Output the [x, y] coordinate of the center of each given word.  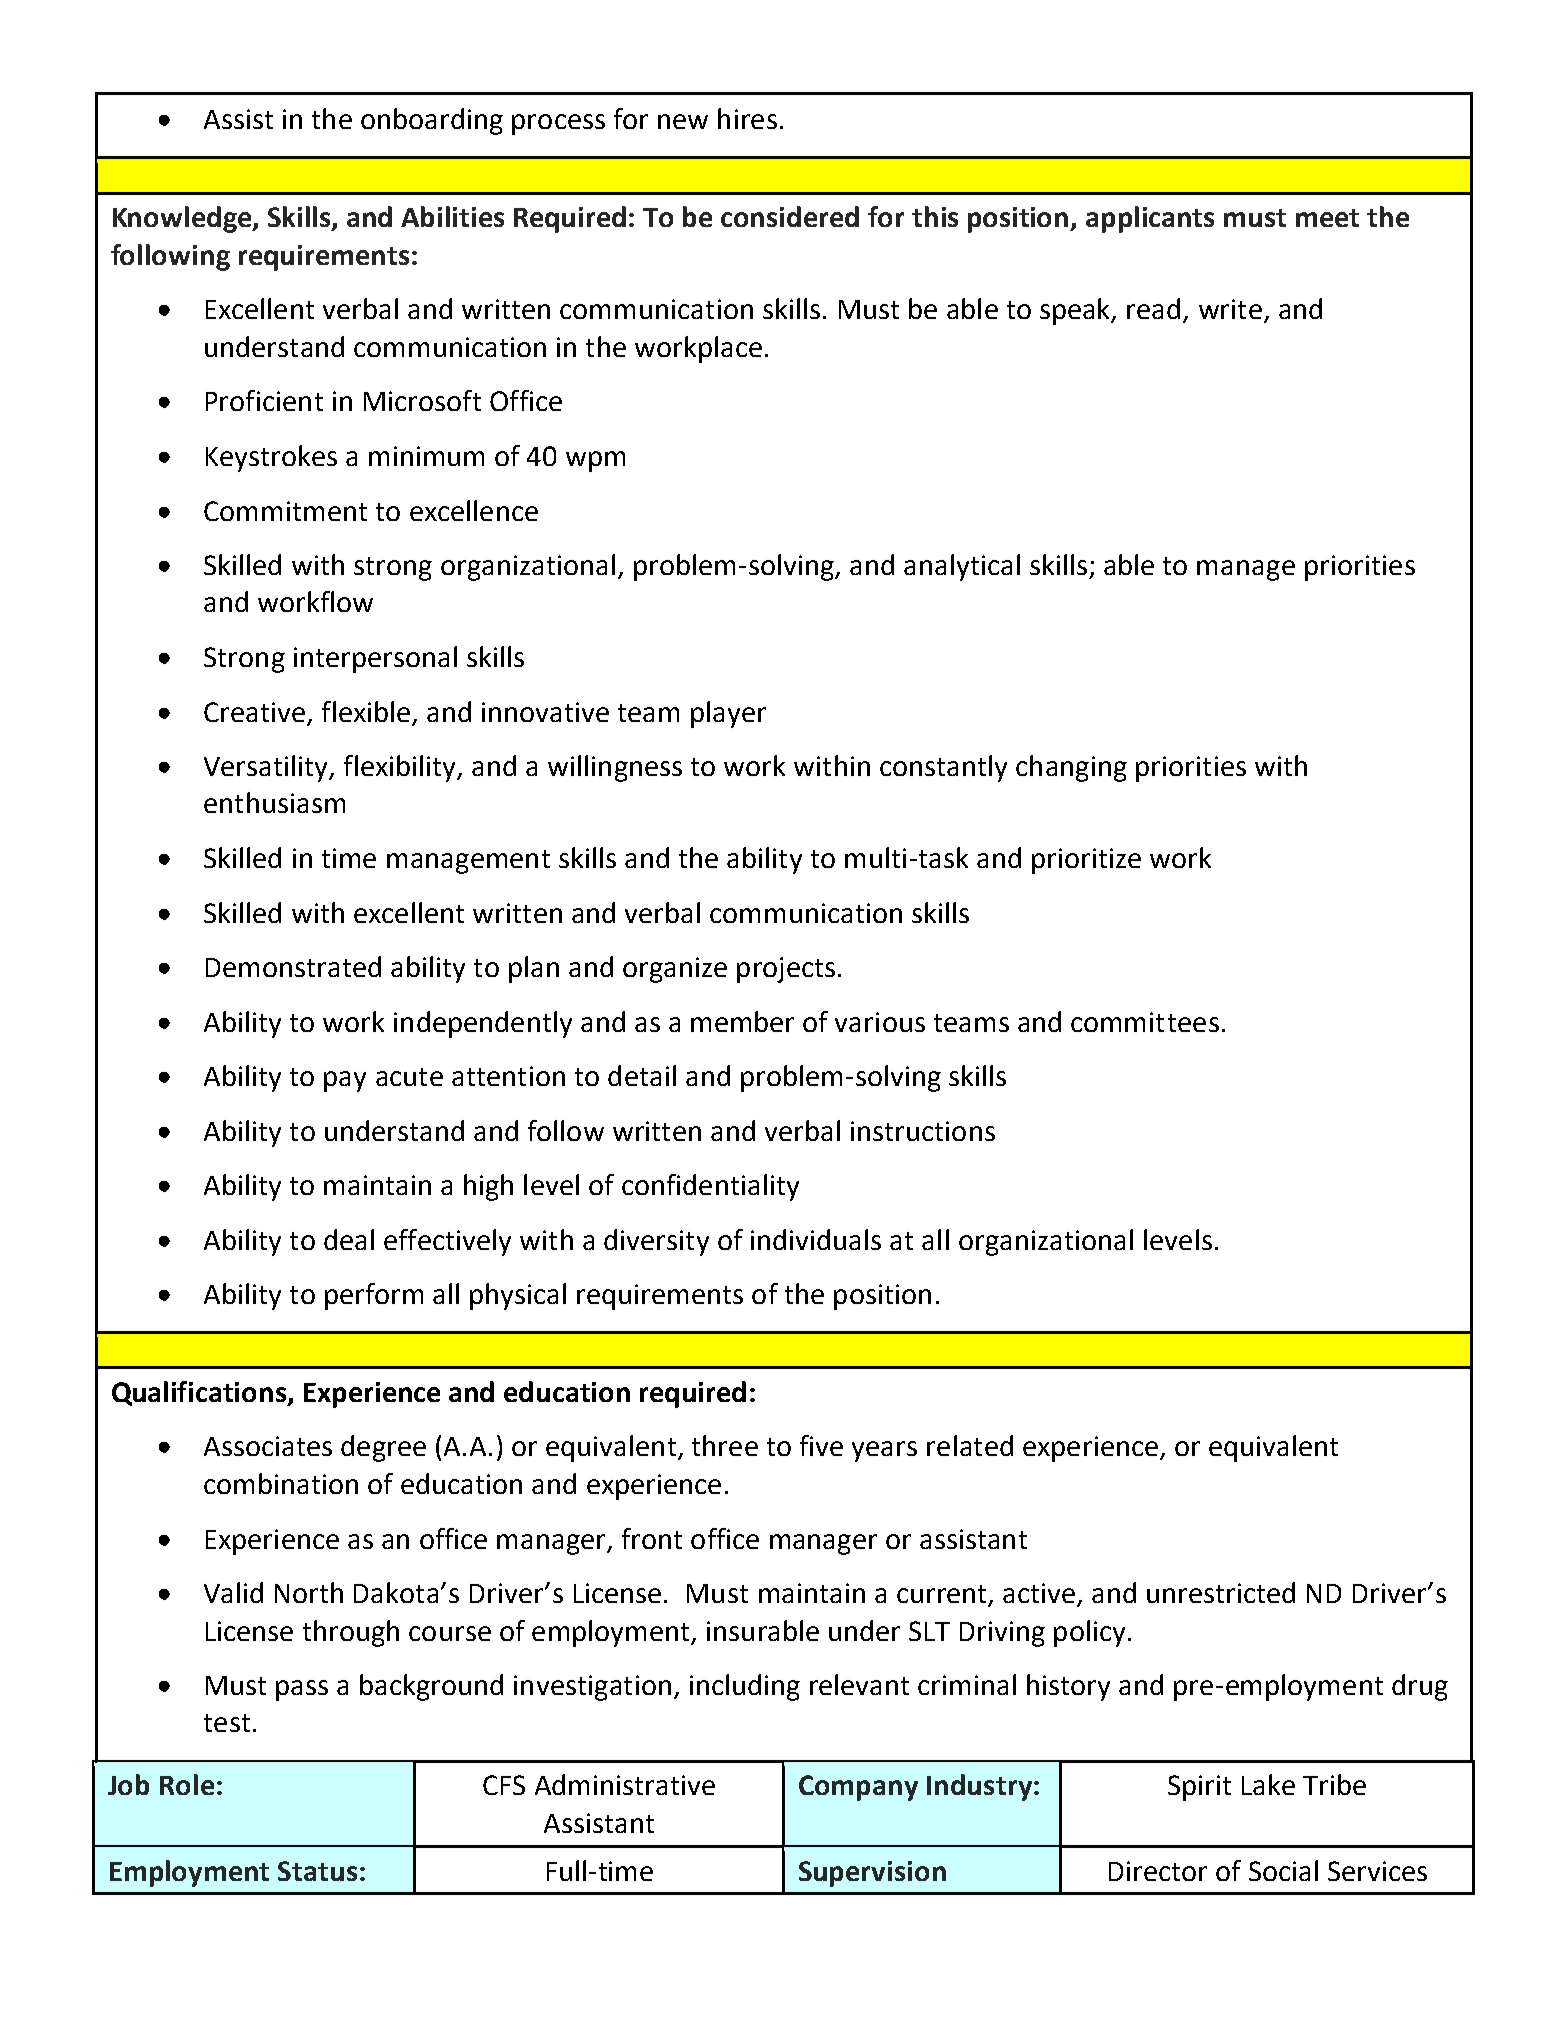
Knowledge [183, 219]
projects [786, 970]
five [821, 1445]
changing [1071, 768]
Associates [268, 1446]
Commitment [285, 511]
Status [317, 1871]
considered [790, 216]
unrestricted [1221, 1592]
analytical [962, 567]
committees [1145, 1022]
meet [1327, 218]
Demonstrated [293, 966]
